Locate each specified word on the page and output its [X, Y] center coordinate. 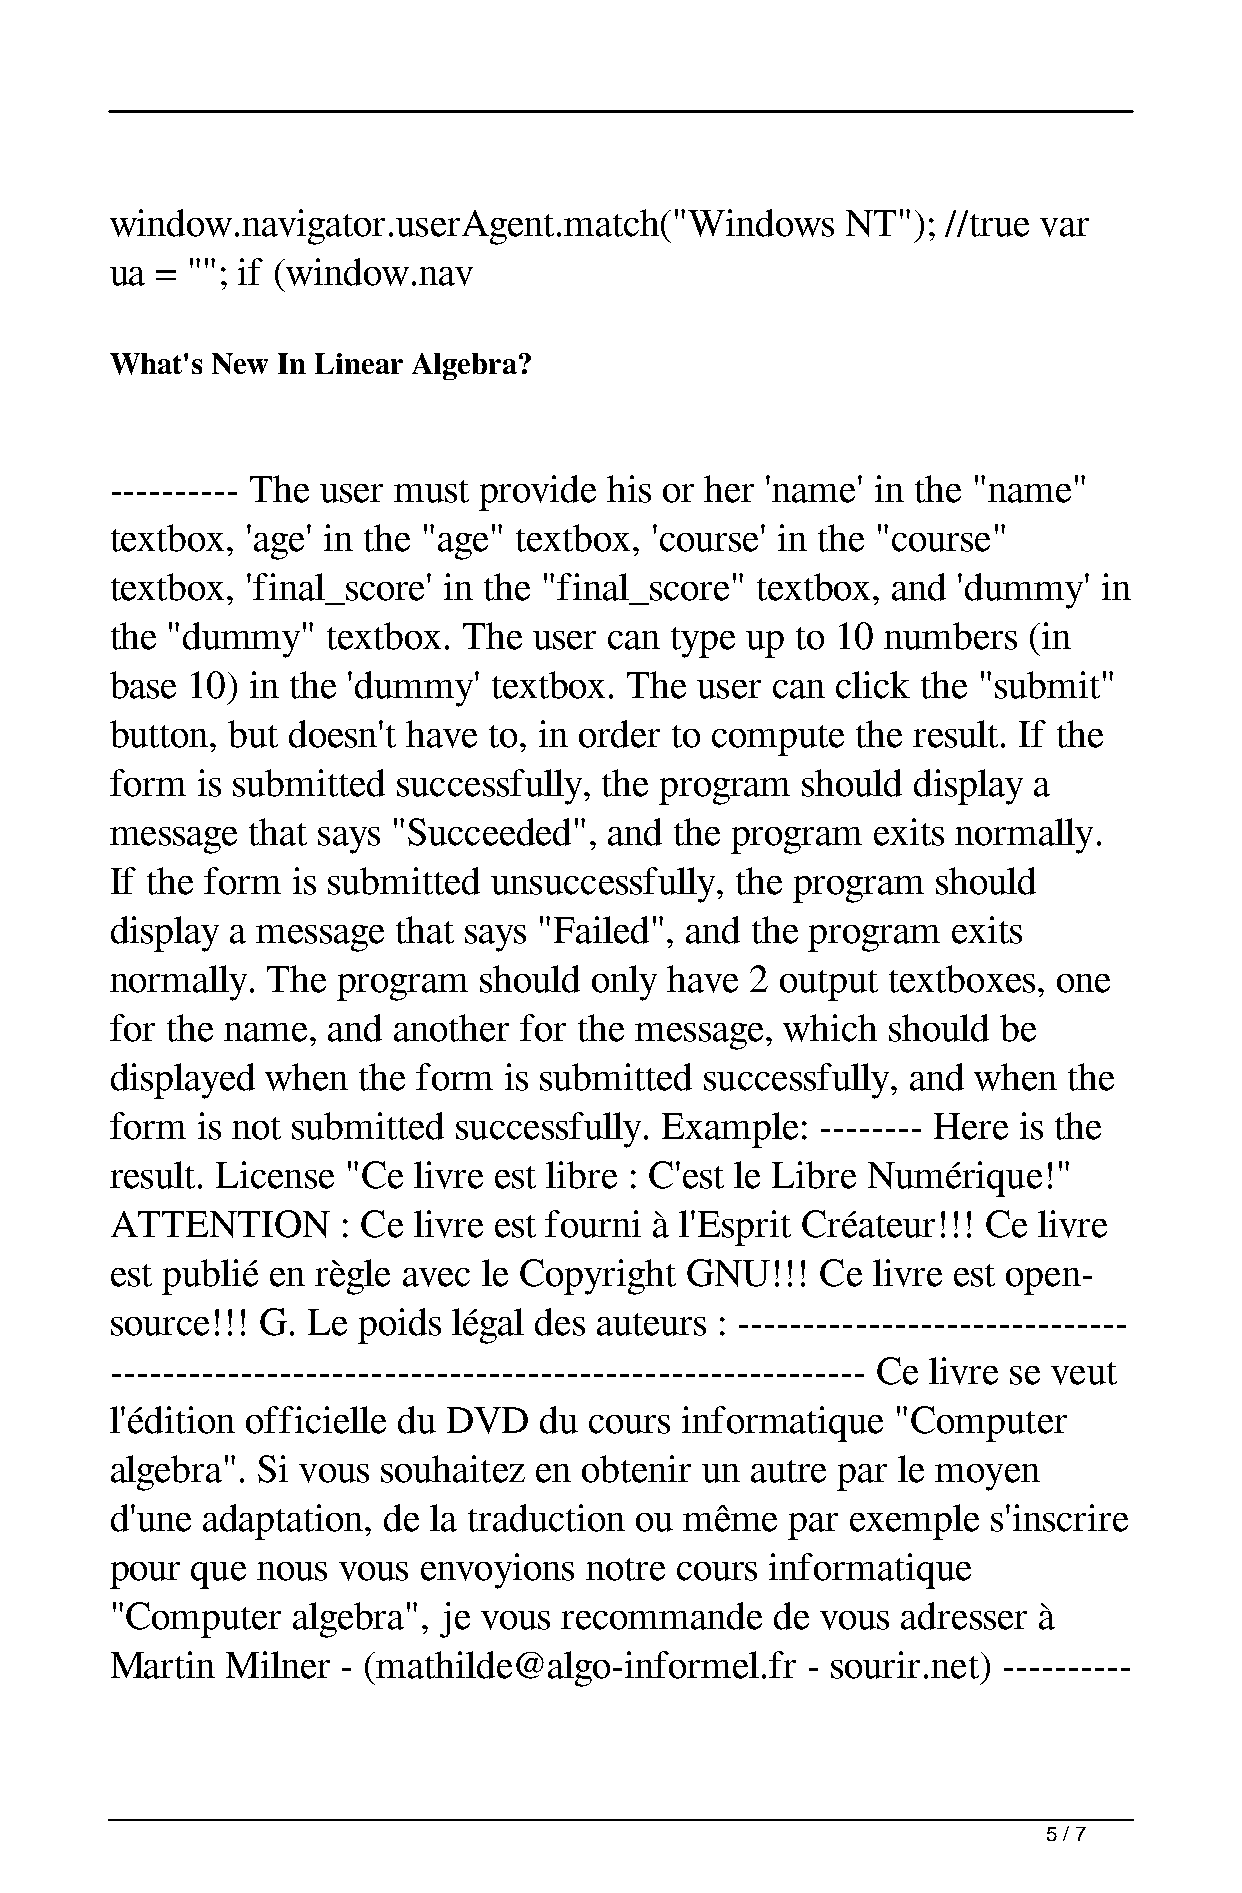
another [451, 1028]
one [1083, 983]
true [999, 225]
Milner [278, 1665]
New [240, 363]
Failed [601, 930]
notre [625, 1569]
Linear [359, 363]
